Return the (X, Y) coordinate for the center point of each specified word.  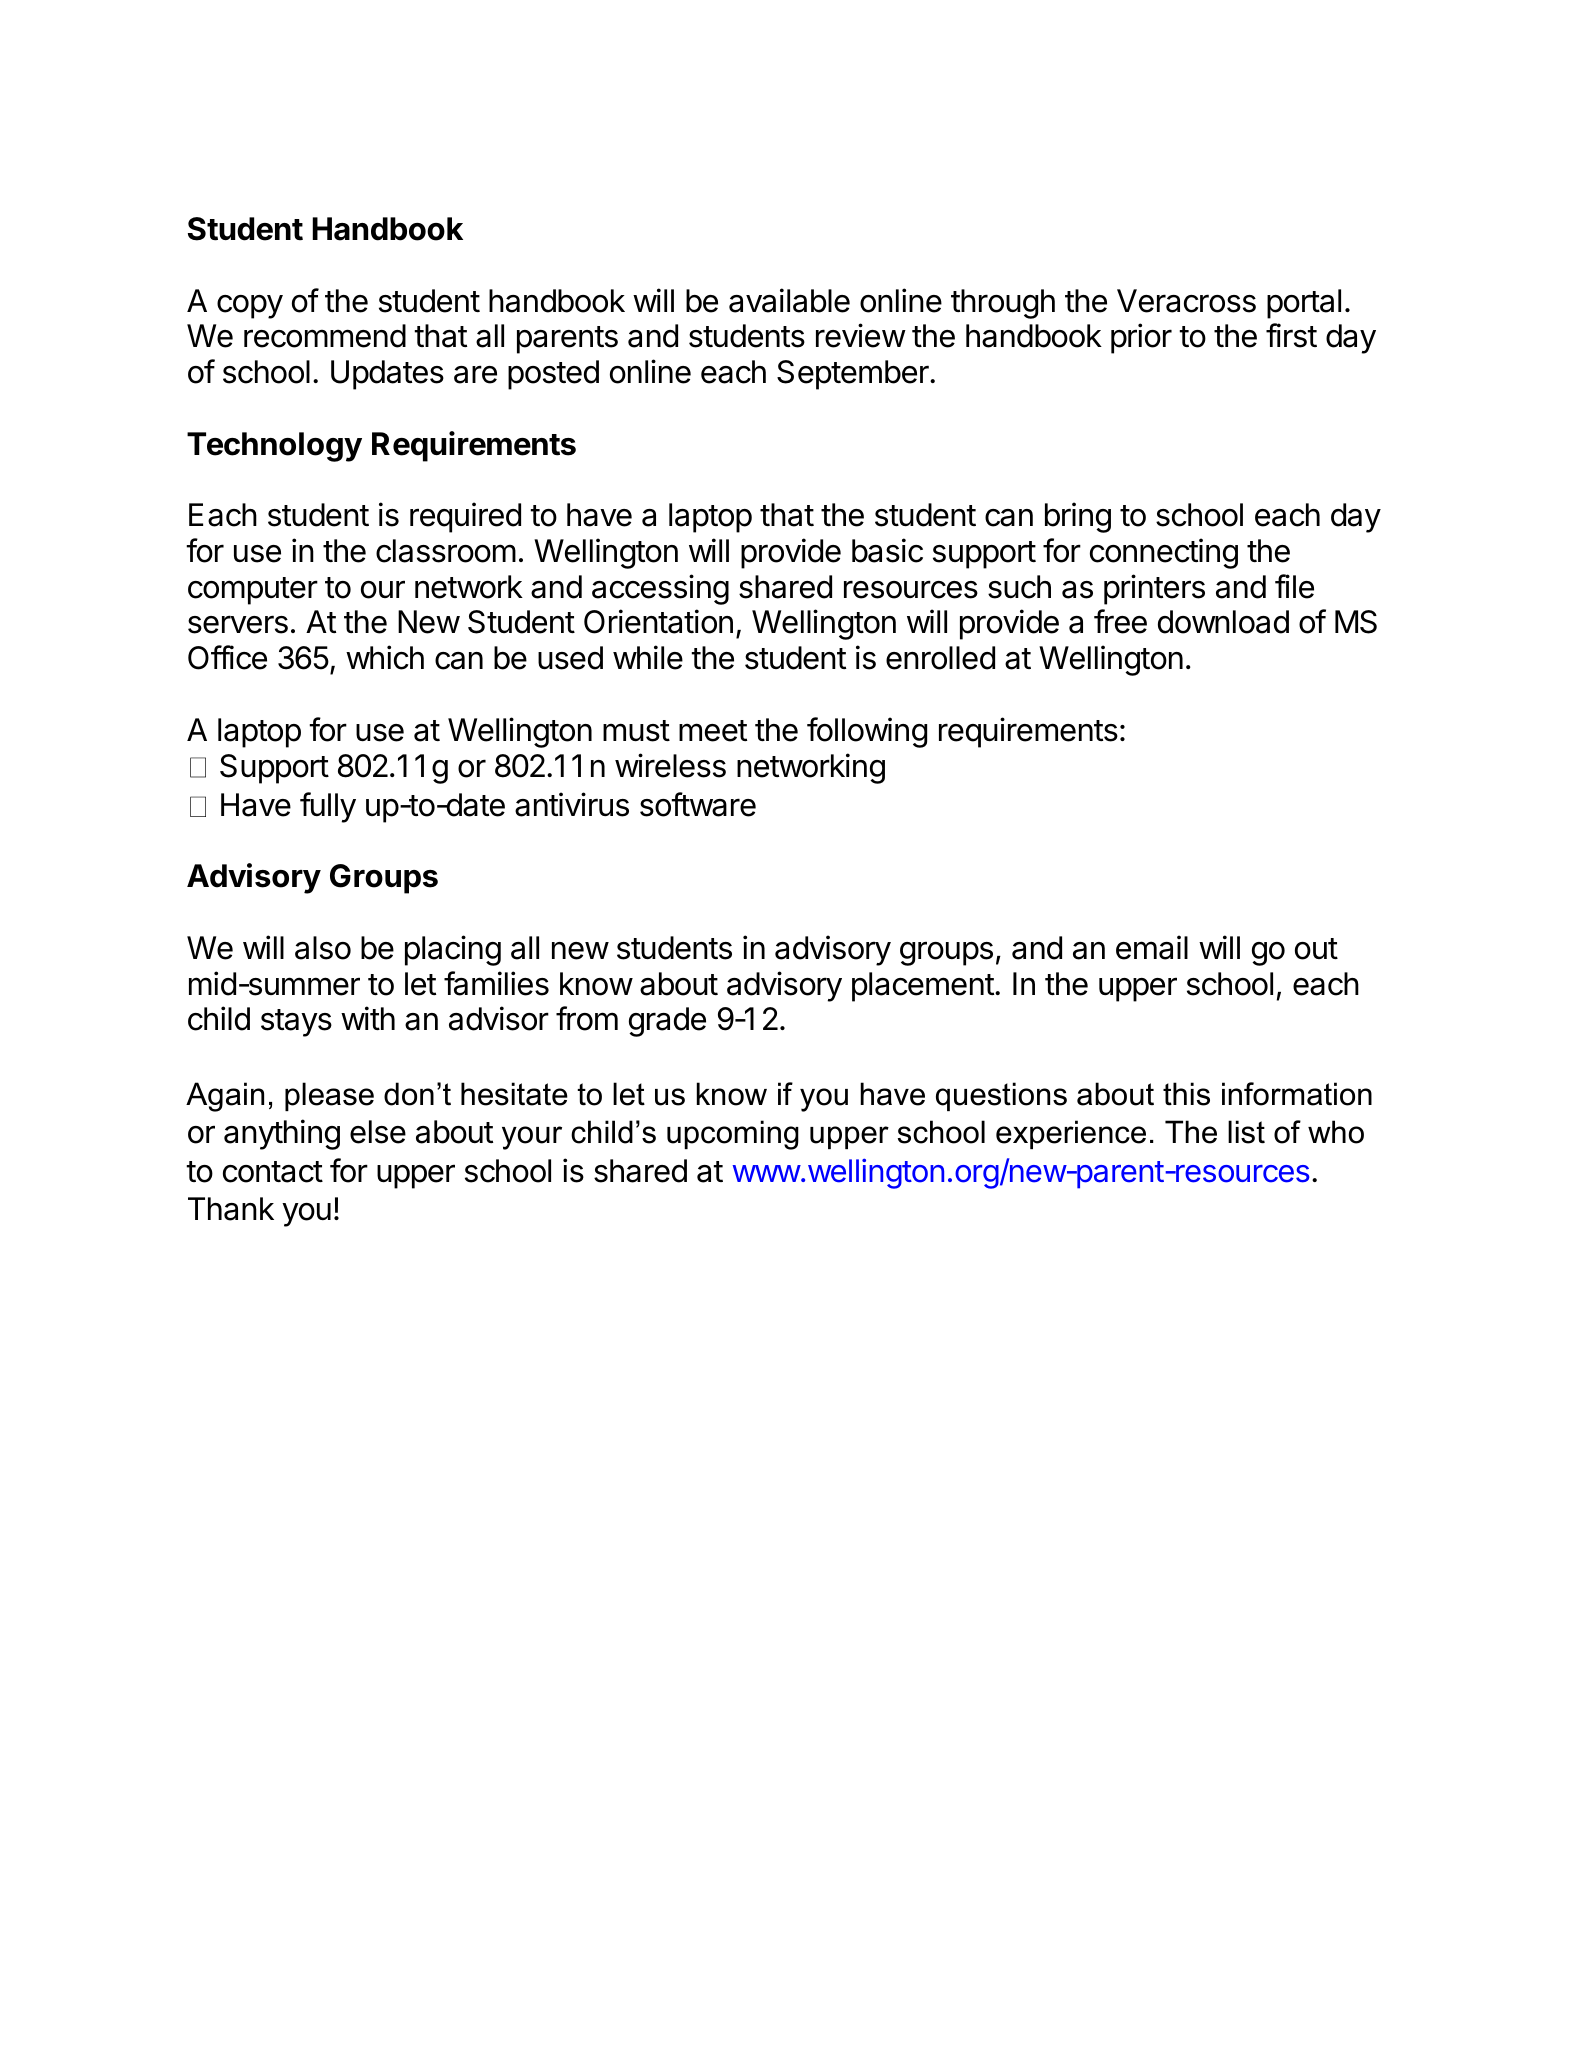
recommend (325, 336)
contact (273, 1172)
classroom (446, 551)
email (1152, 947)
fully (328, 807)
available (789, 300)
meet (713, 731)
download (1223, 622)
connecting (1164, 553)
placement (923, 987)
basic (887, 550)
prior (1141, 338)
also (323, 948)
